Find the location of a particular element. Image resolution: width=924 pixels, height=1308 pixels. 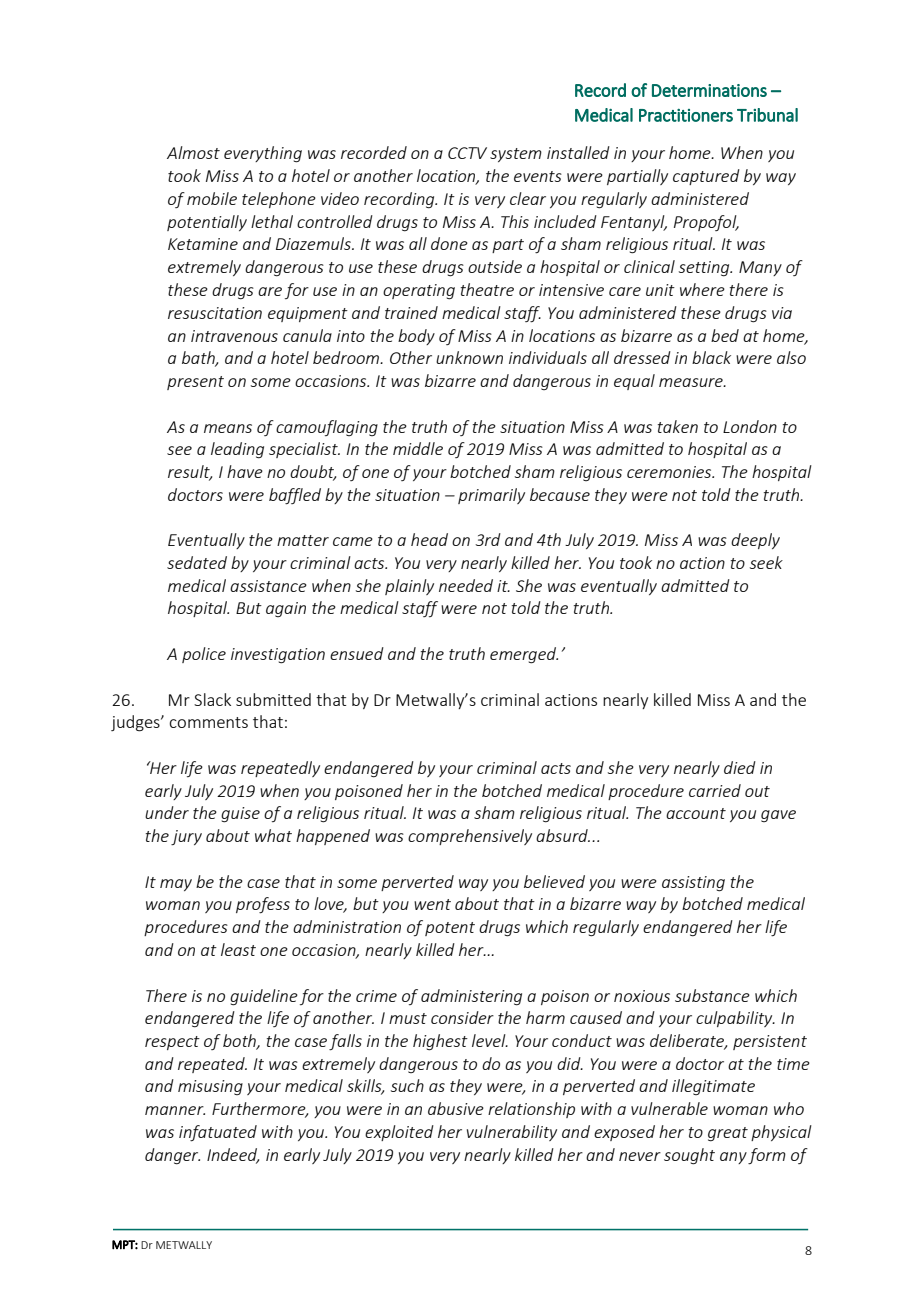

Practitioners is located at coordinates (686, 115).
